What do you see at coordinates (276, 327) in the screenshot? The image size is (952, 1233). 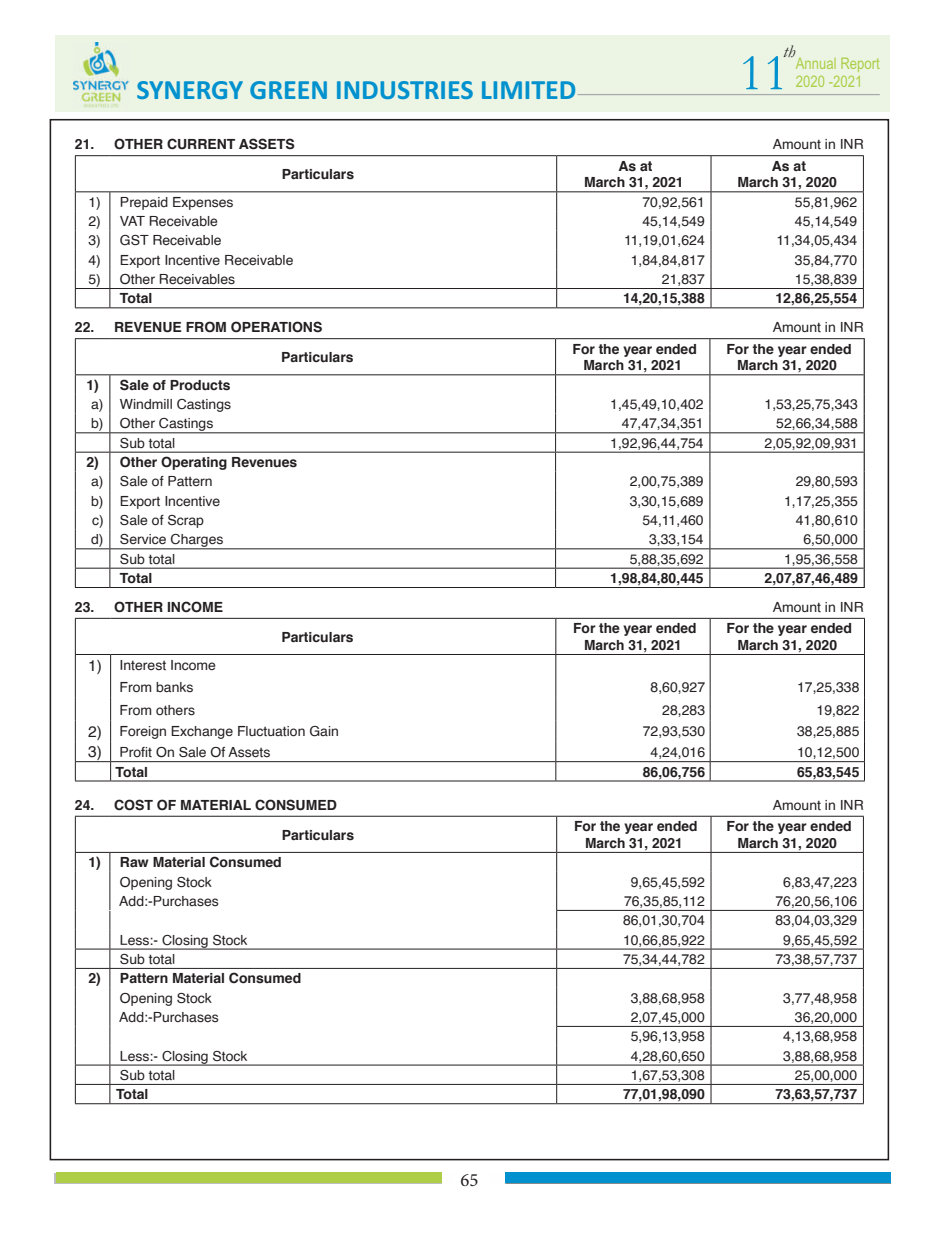 I see `OPERATIONS` at bounding box center [276, 327].
